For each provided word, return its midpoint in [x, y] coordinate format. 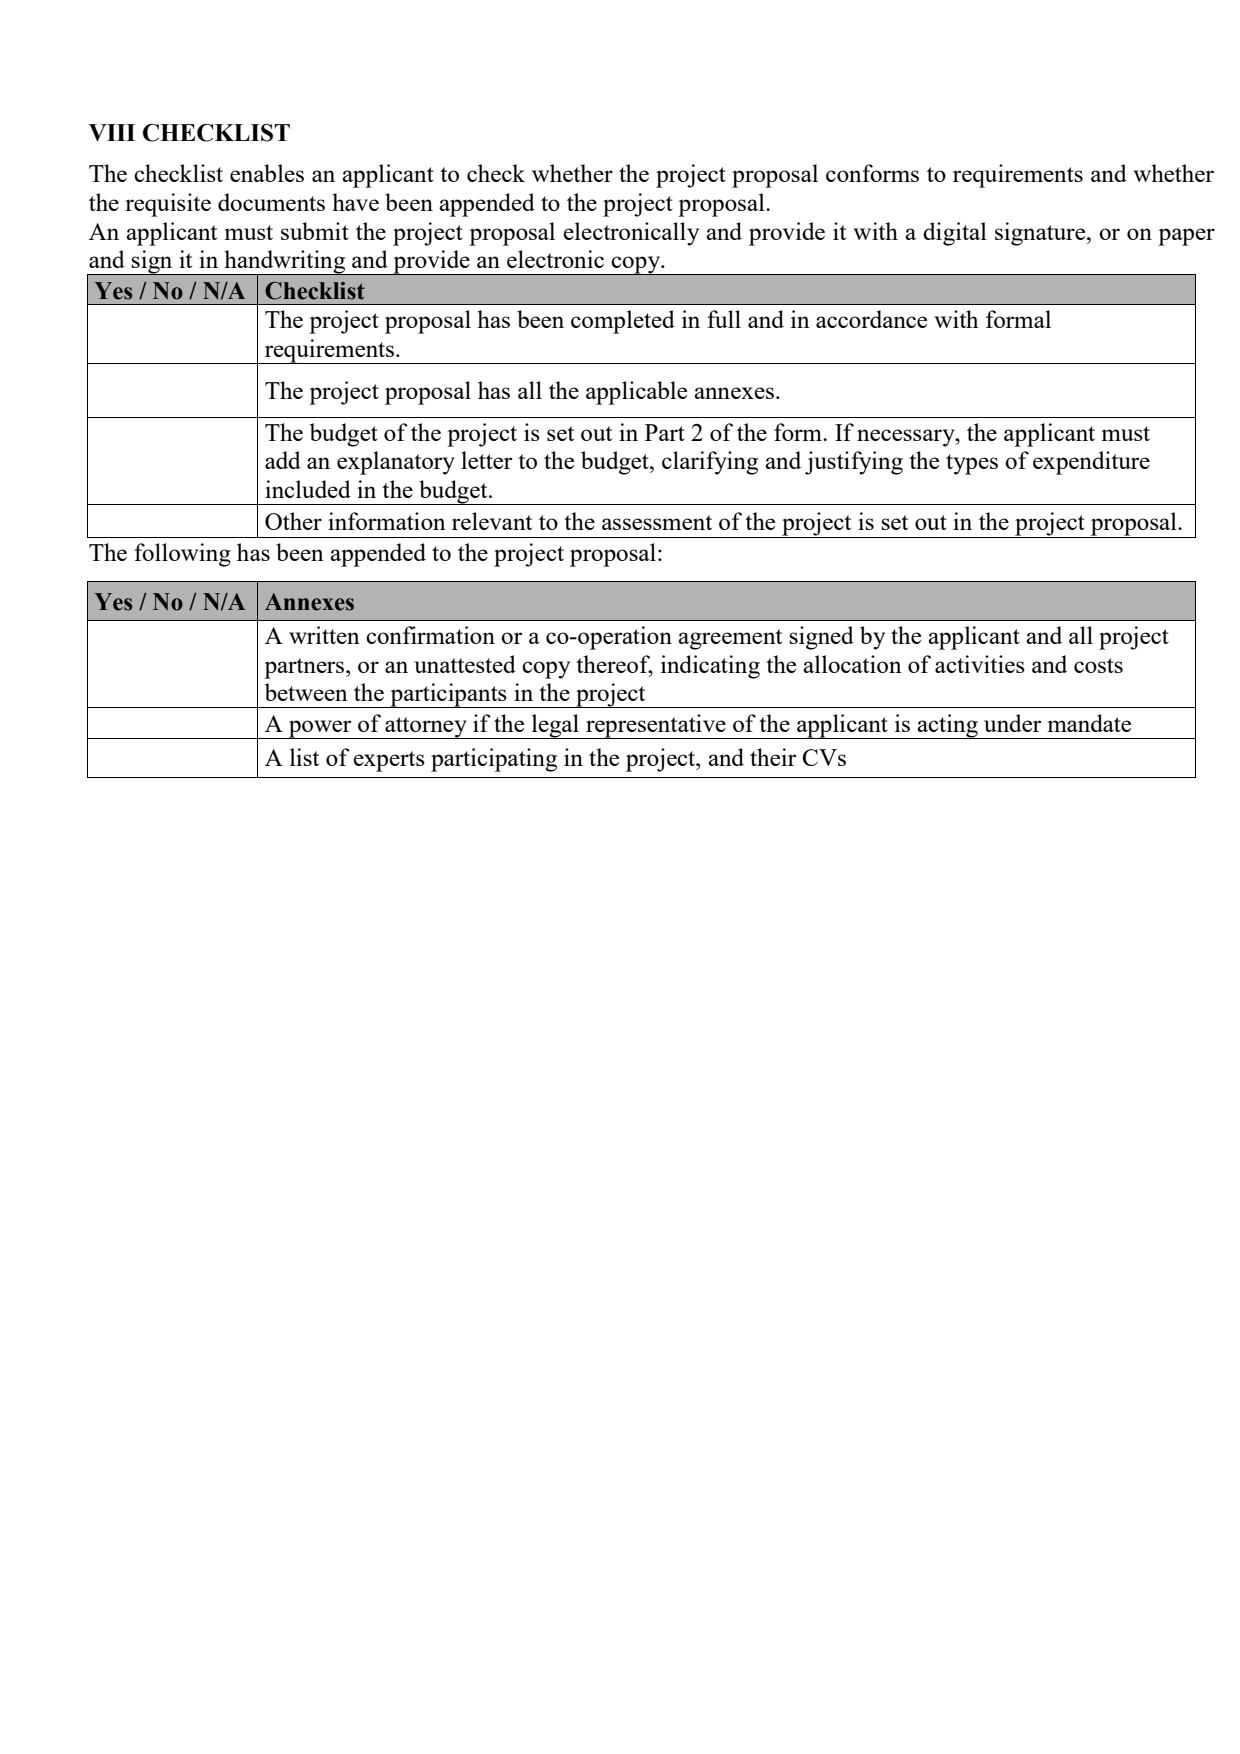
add [283, 460]
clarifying [710, 463]
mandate [1089, 723]
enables [267, 173]
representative [656, 726]
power [320, 729]
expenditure [1091, 463]
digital [955, 234]
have [355, 202]
